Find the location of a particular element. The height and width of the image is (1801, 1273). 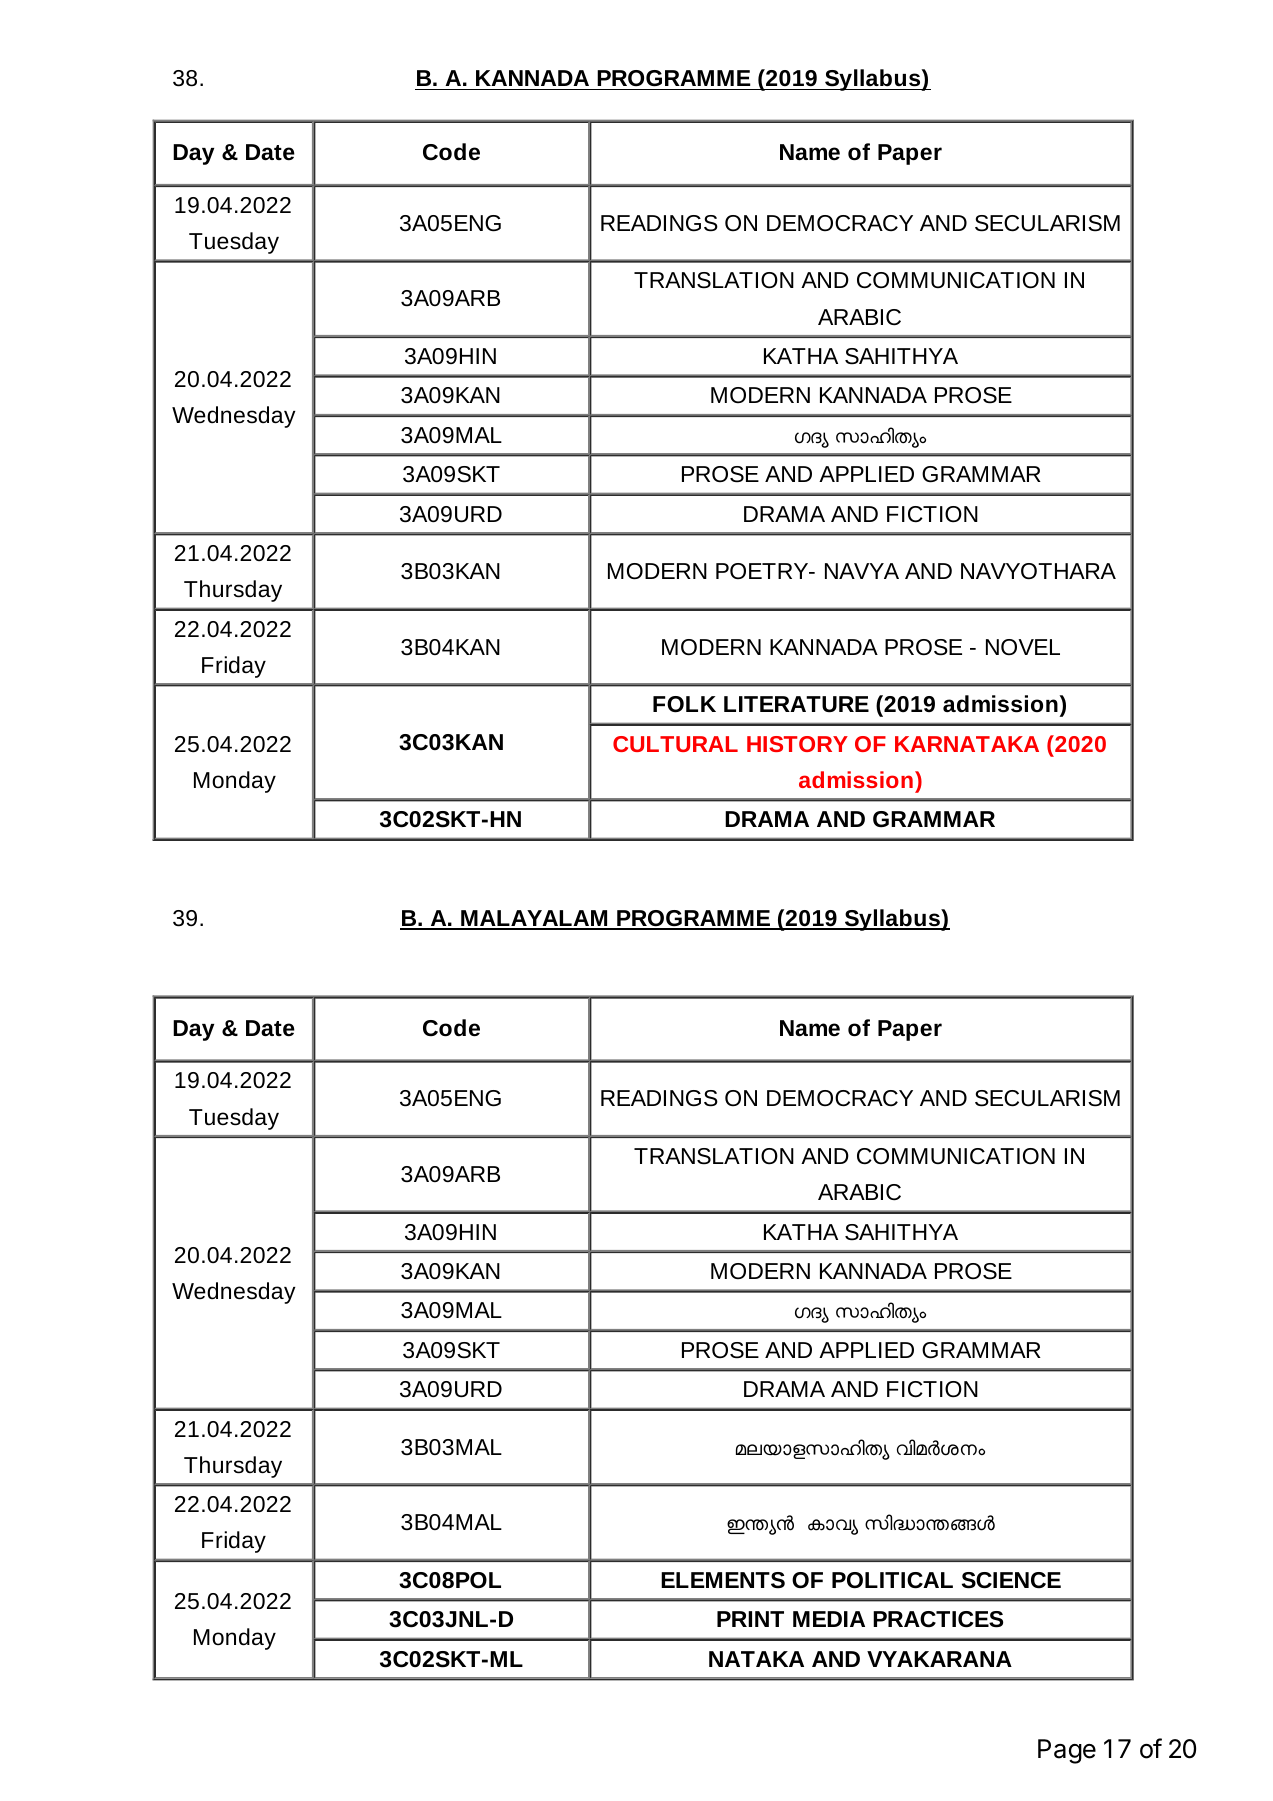

MEDIA is located at coordinates (829, 1619).
